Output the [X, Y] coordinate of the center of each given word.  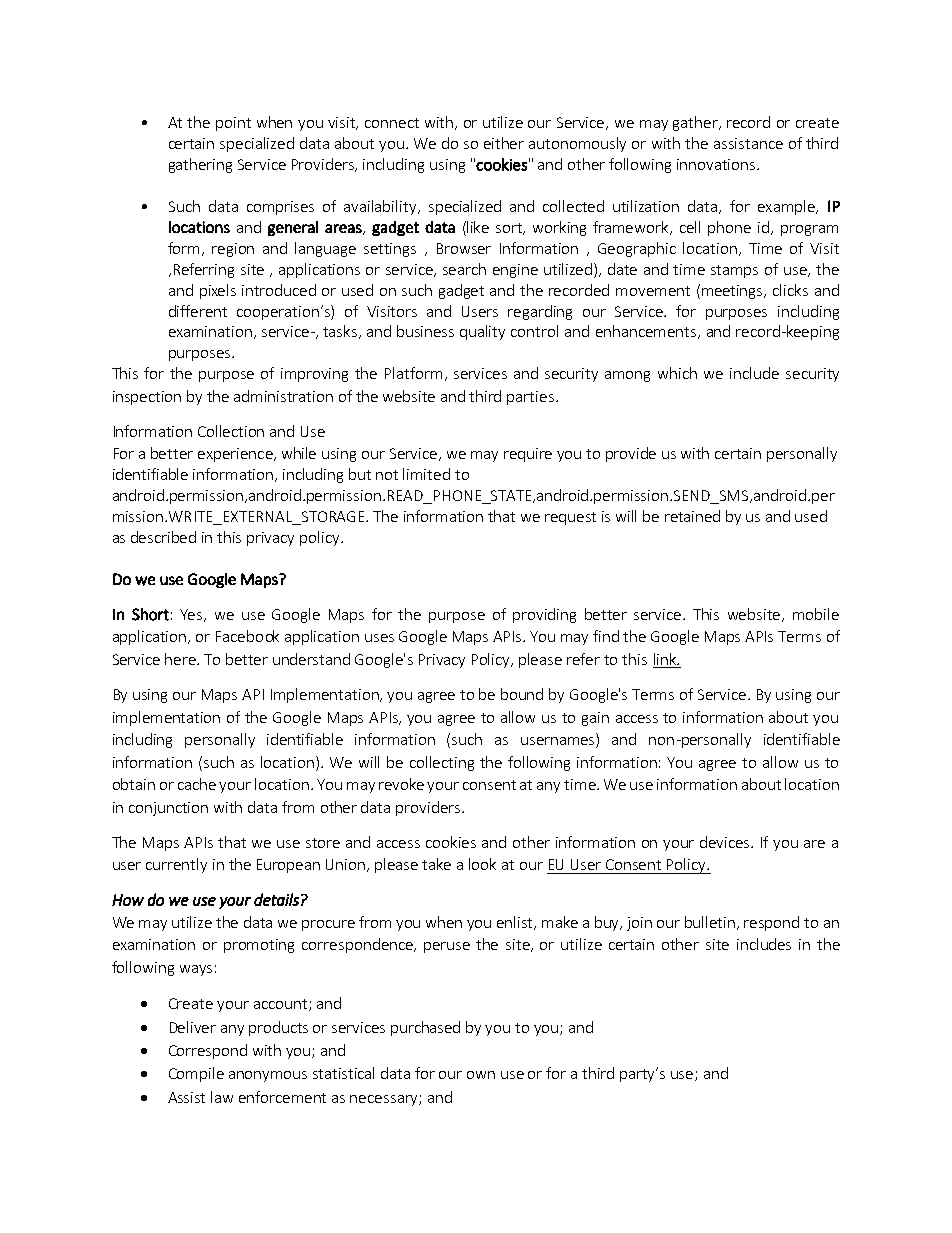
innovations [717, 164]
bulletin [711, 923]
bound [522, 694]
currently [176, 865]
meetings [734, 292]
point [233, 124]
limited [426, 474]
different [198, 311]
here [181, 659]
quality [482, 332]
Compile [196, 1074]
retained [692, 516]
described [163, 537]
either [504, 143]
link [666, 659]
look [482, 864]
